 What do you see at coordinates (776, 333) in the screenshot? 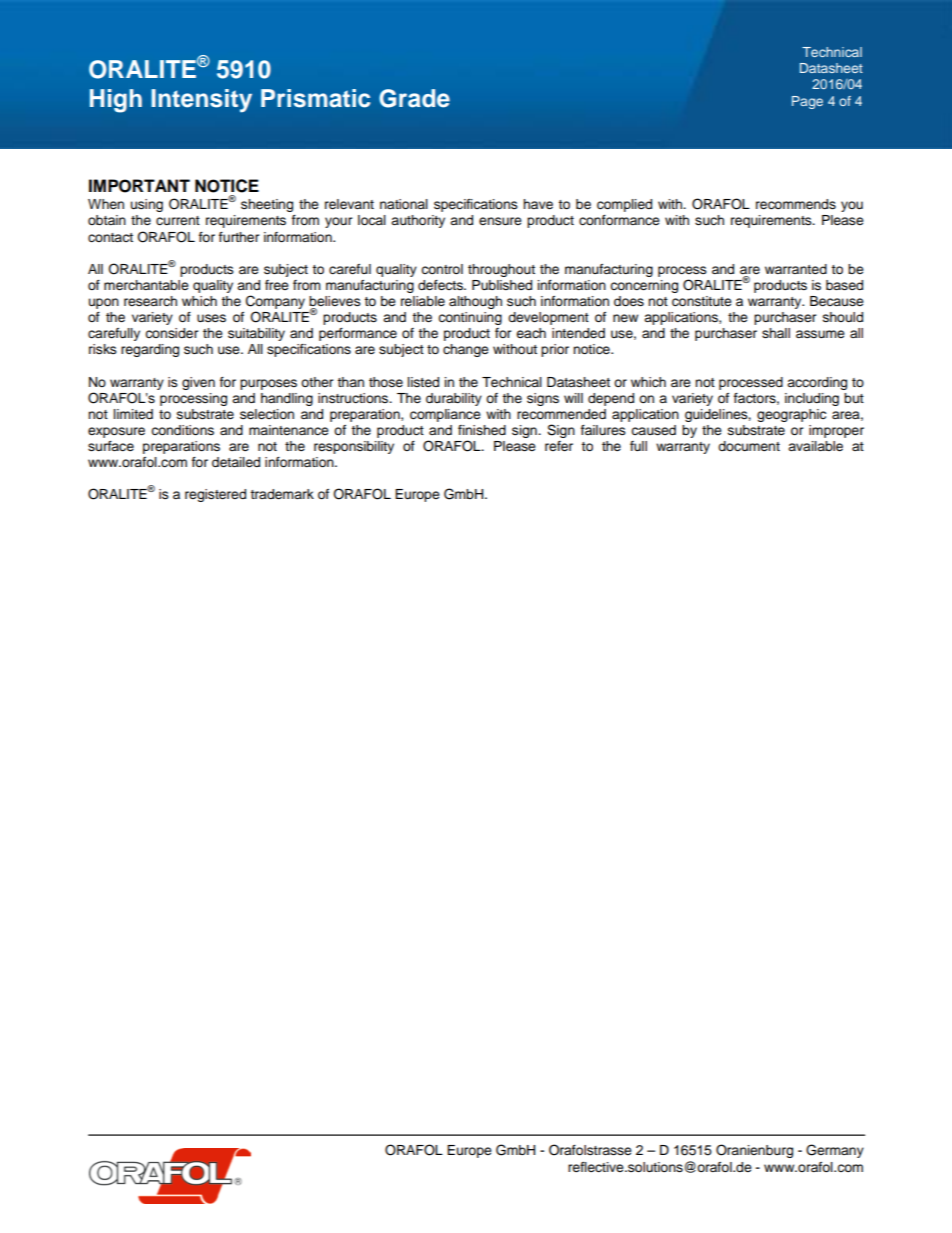
I see `shall` at bounding box center [776, 333].
